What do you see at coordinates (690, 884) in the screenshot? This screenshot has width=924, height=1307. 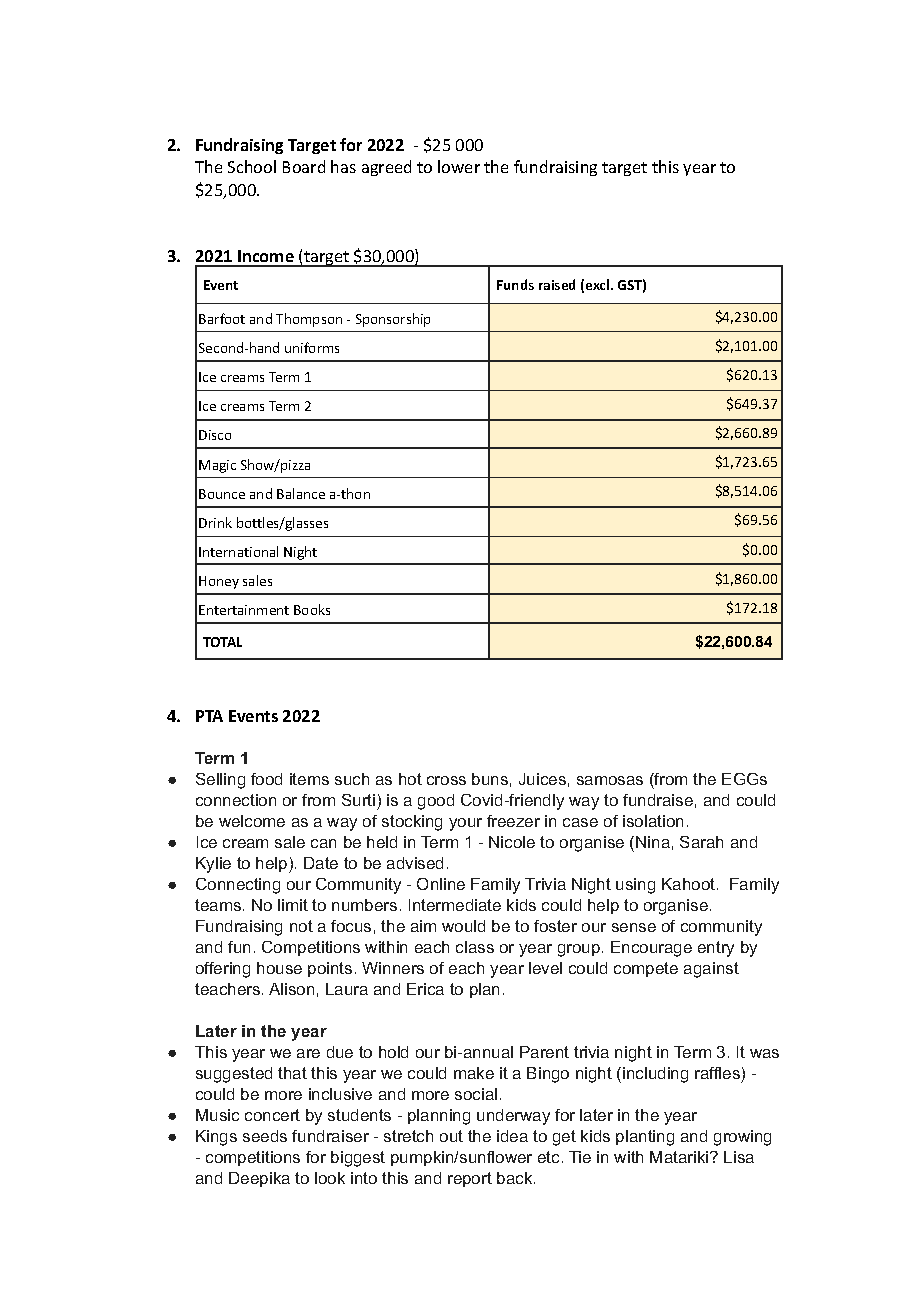 I see `Kahoot` at bounding box center [690, 884].
